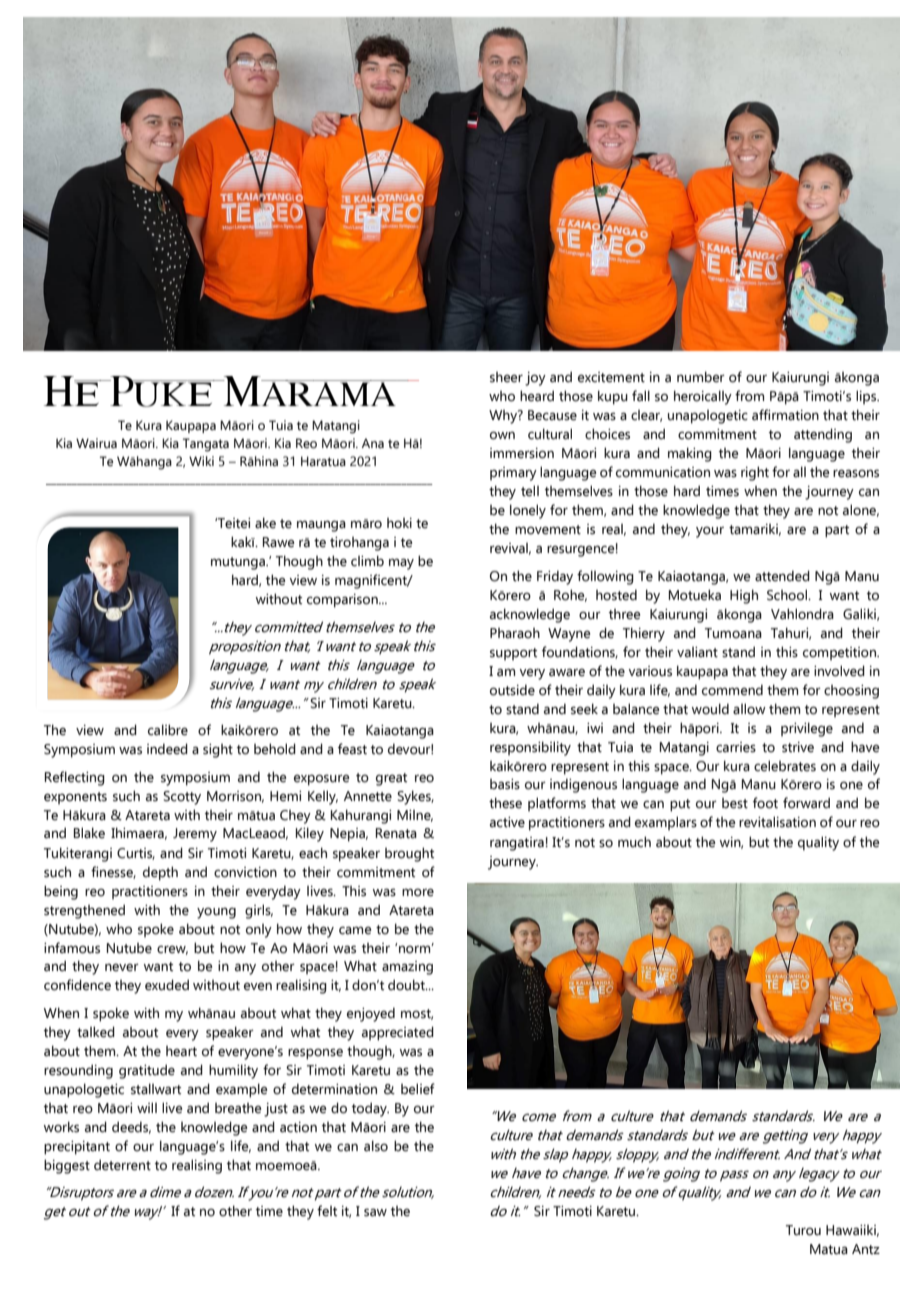  I want to click on sheer, so click(506, 377).
